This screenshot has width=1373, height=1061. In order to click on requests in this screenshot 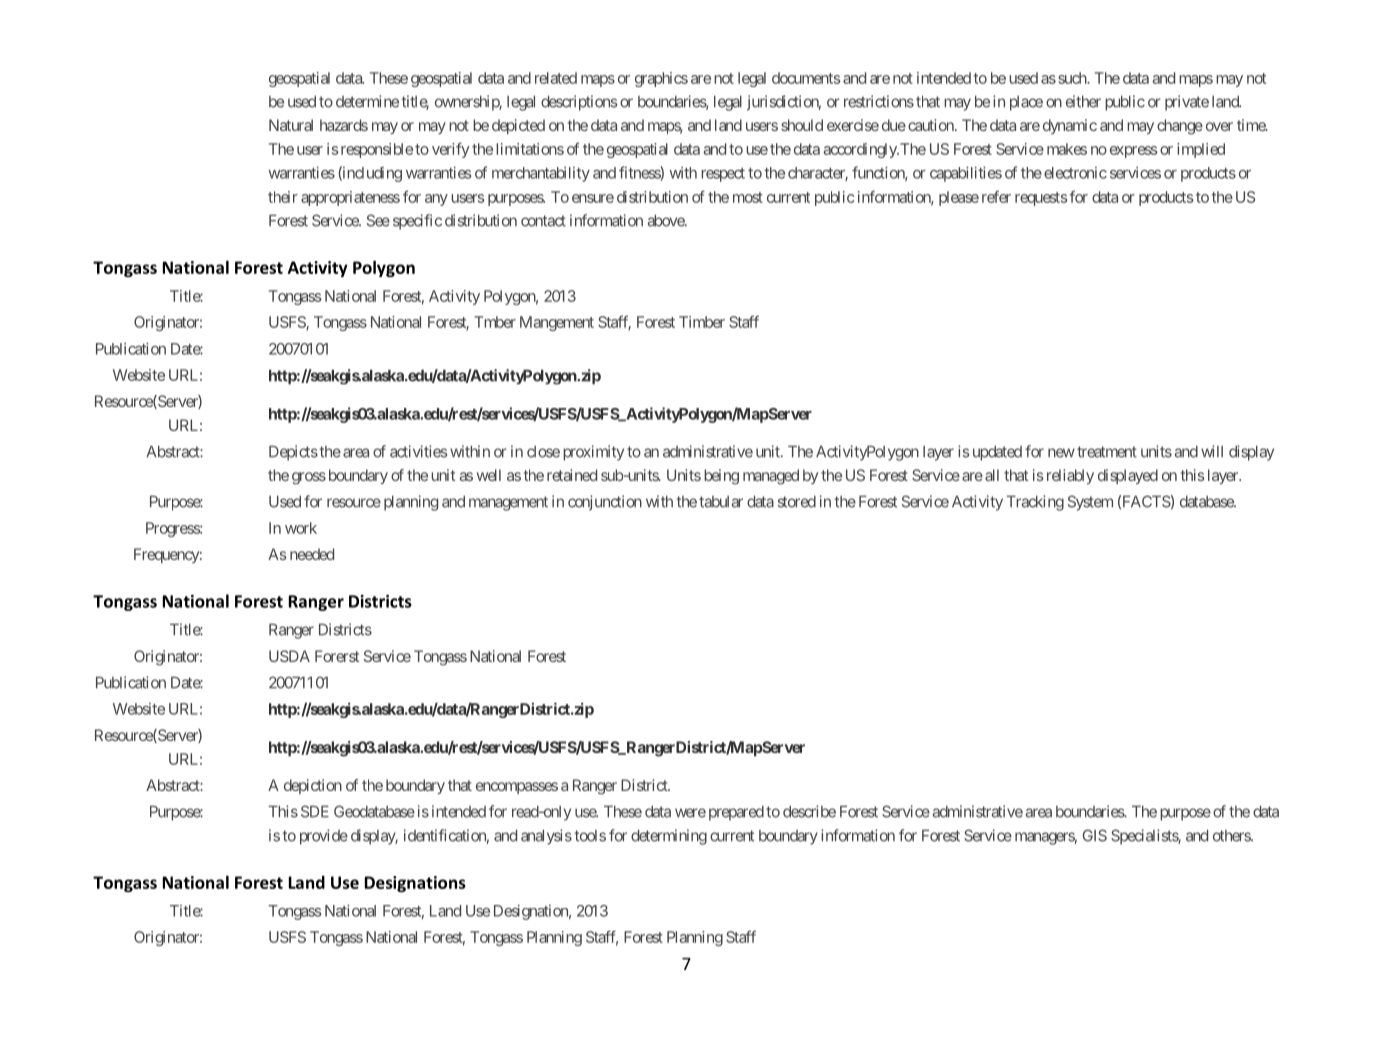, I will do `click(1041, 199)`.
